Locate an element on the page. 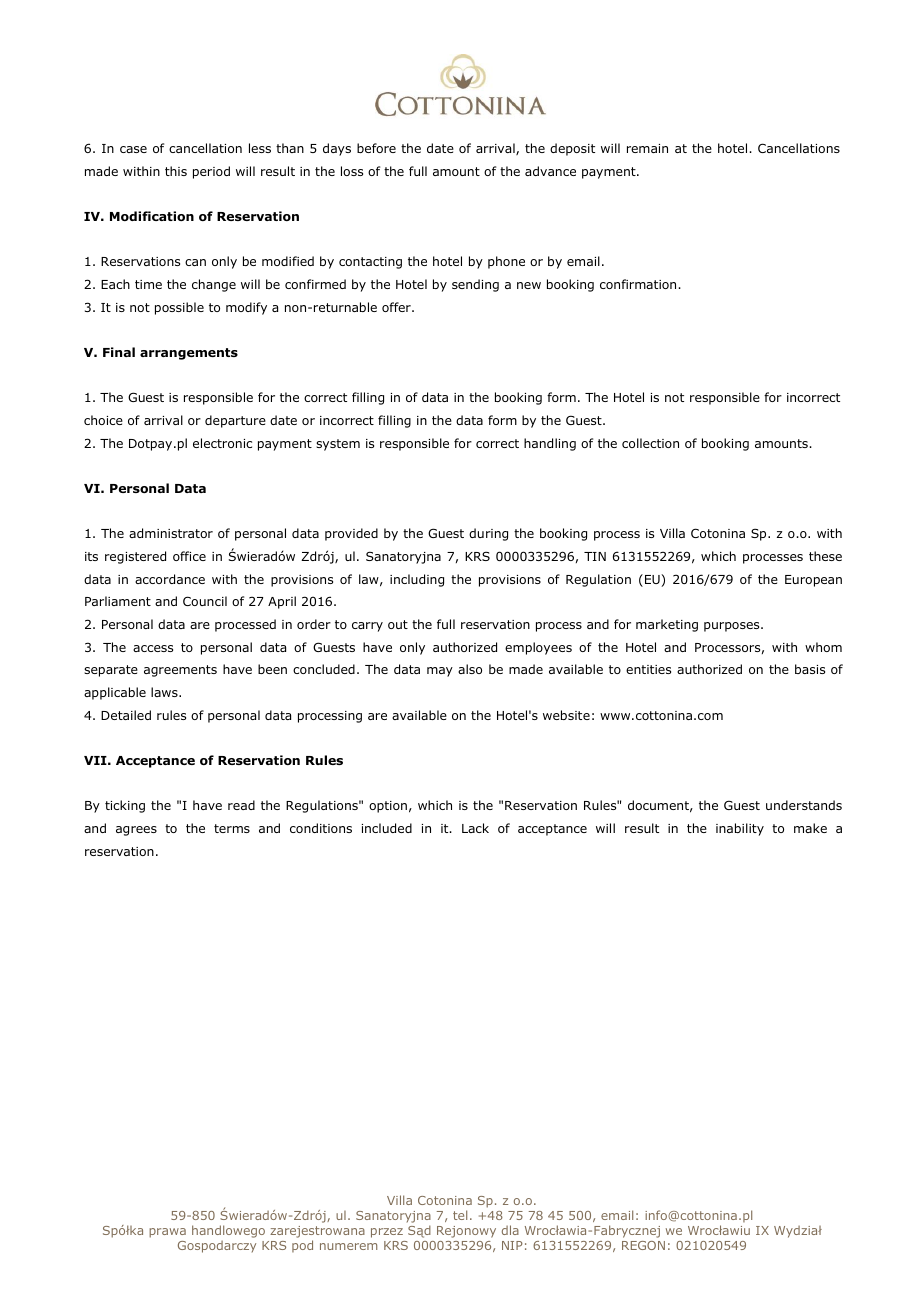 This page has height=1308, width=924. advance is located at coordinates (550, 171).
